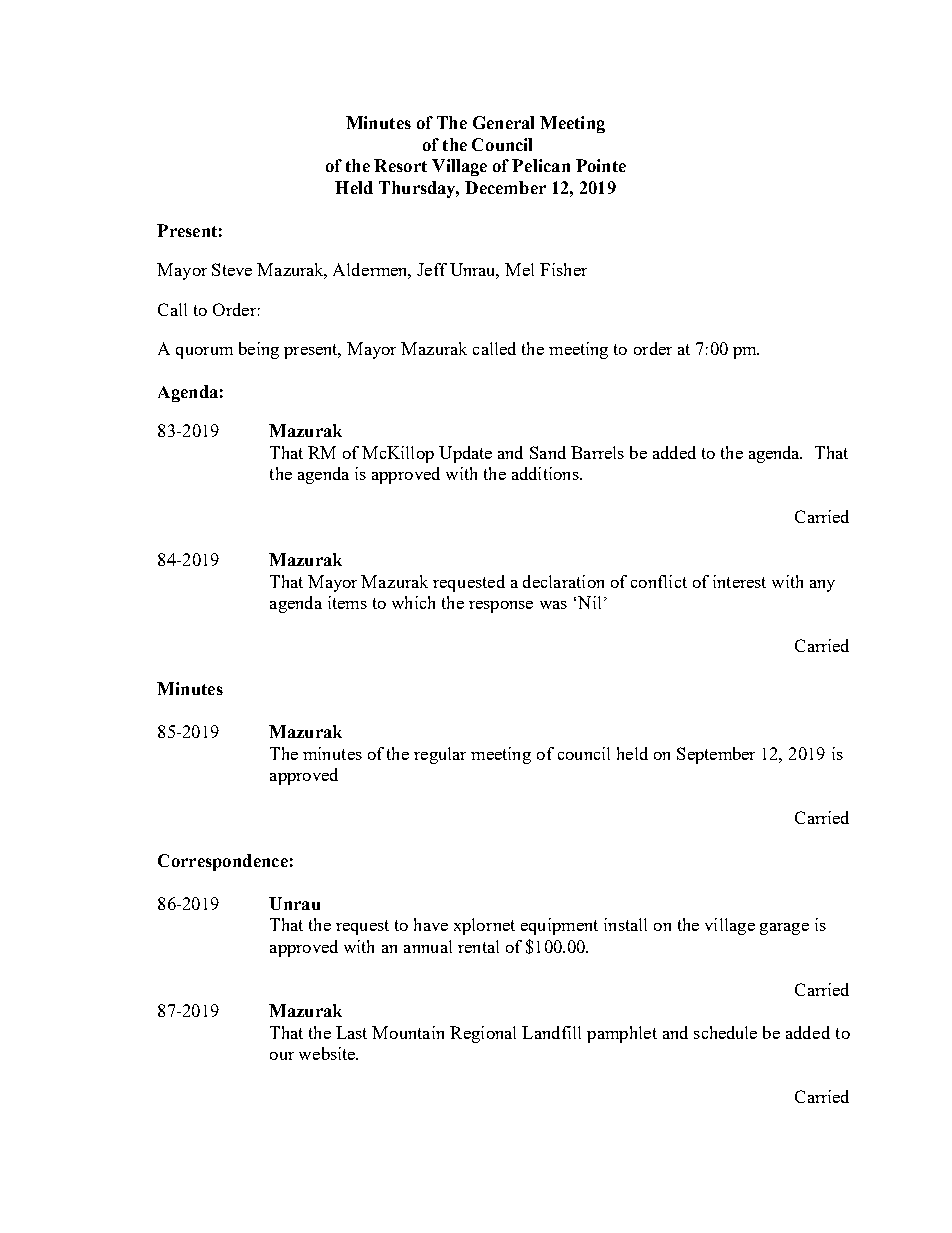  Describe the element at coordinates (483, 1034) in the screenshot. I see `Regional` at that location.
